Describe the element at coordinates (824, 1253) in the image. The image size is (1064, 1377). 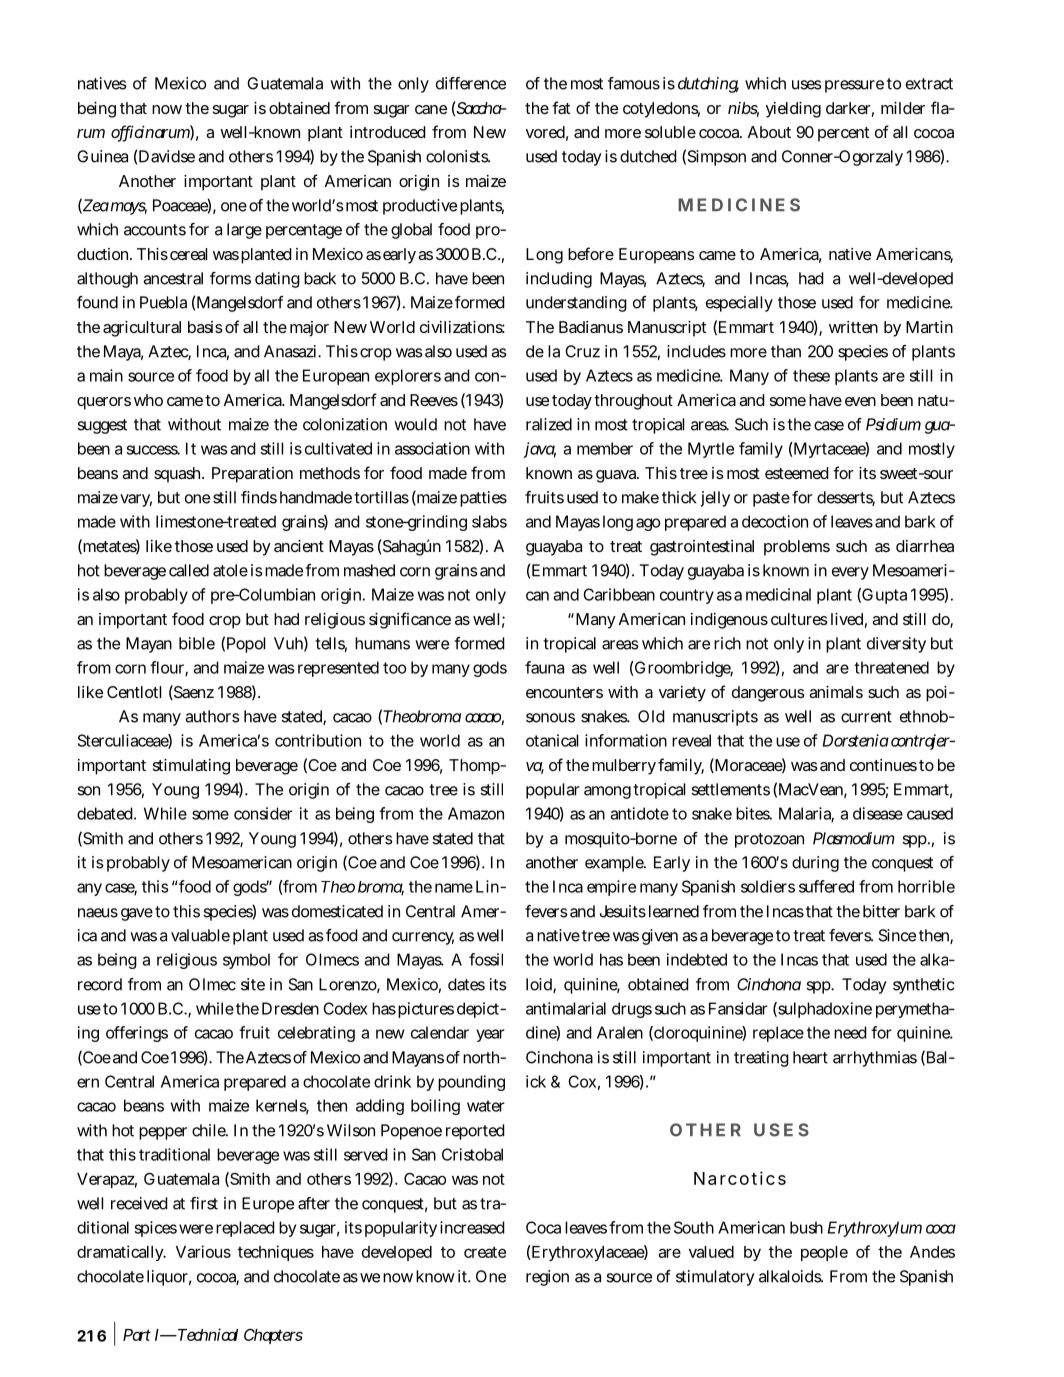
I see `people` at that location.
